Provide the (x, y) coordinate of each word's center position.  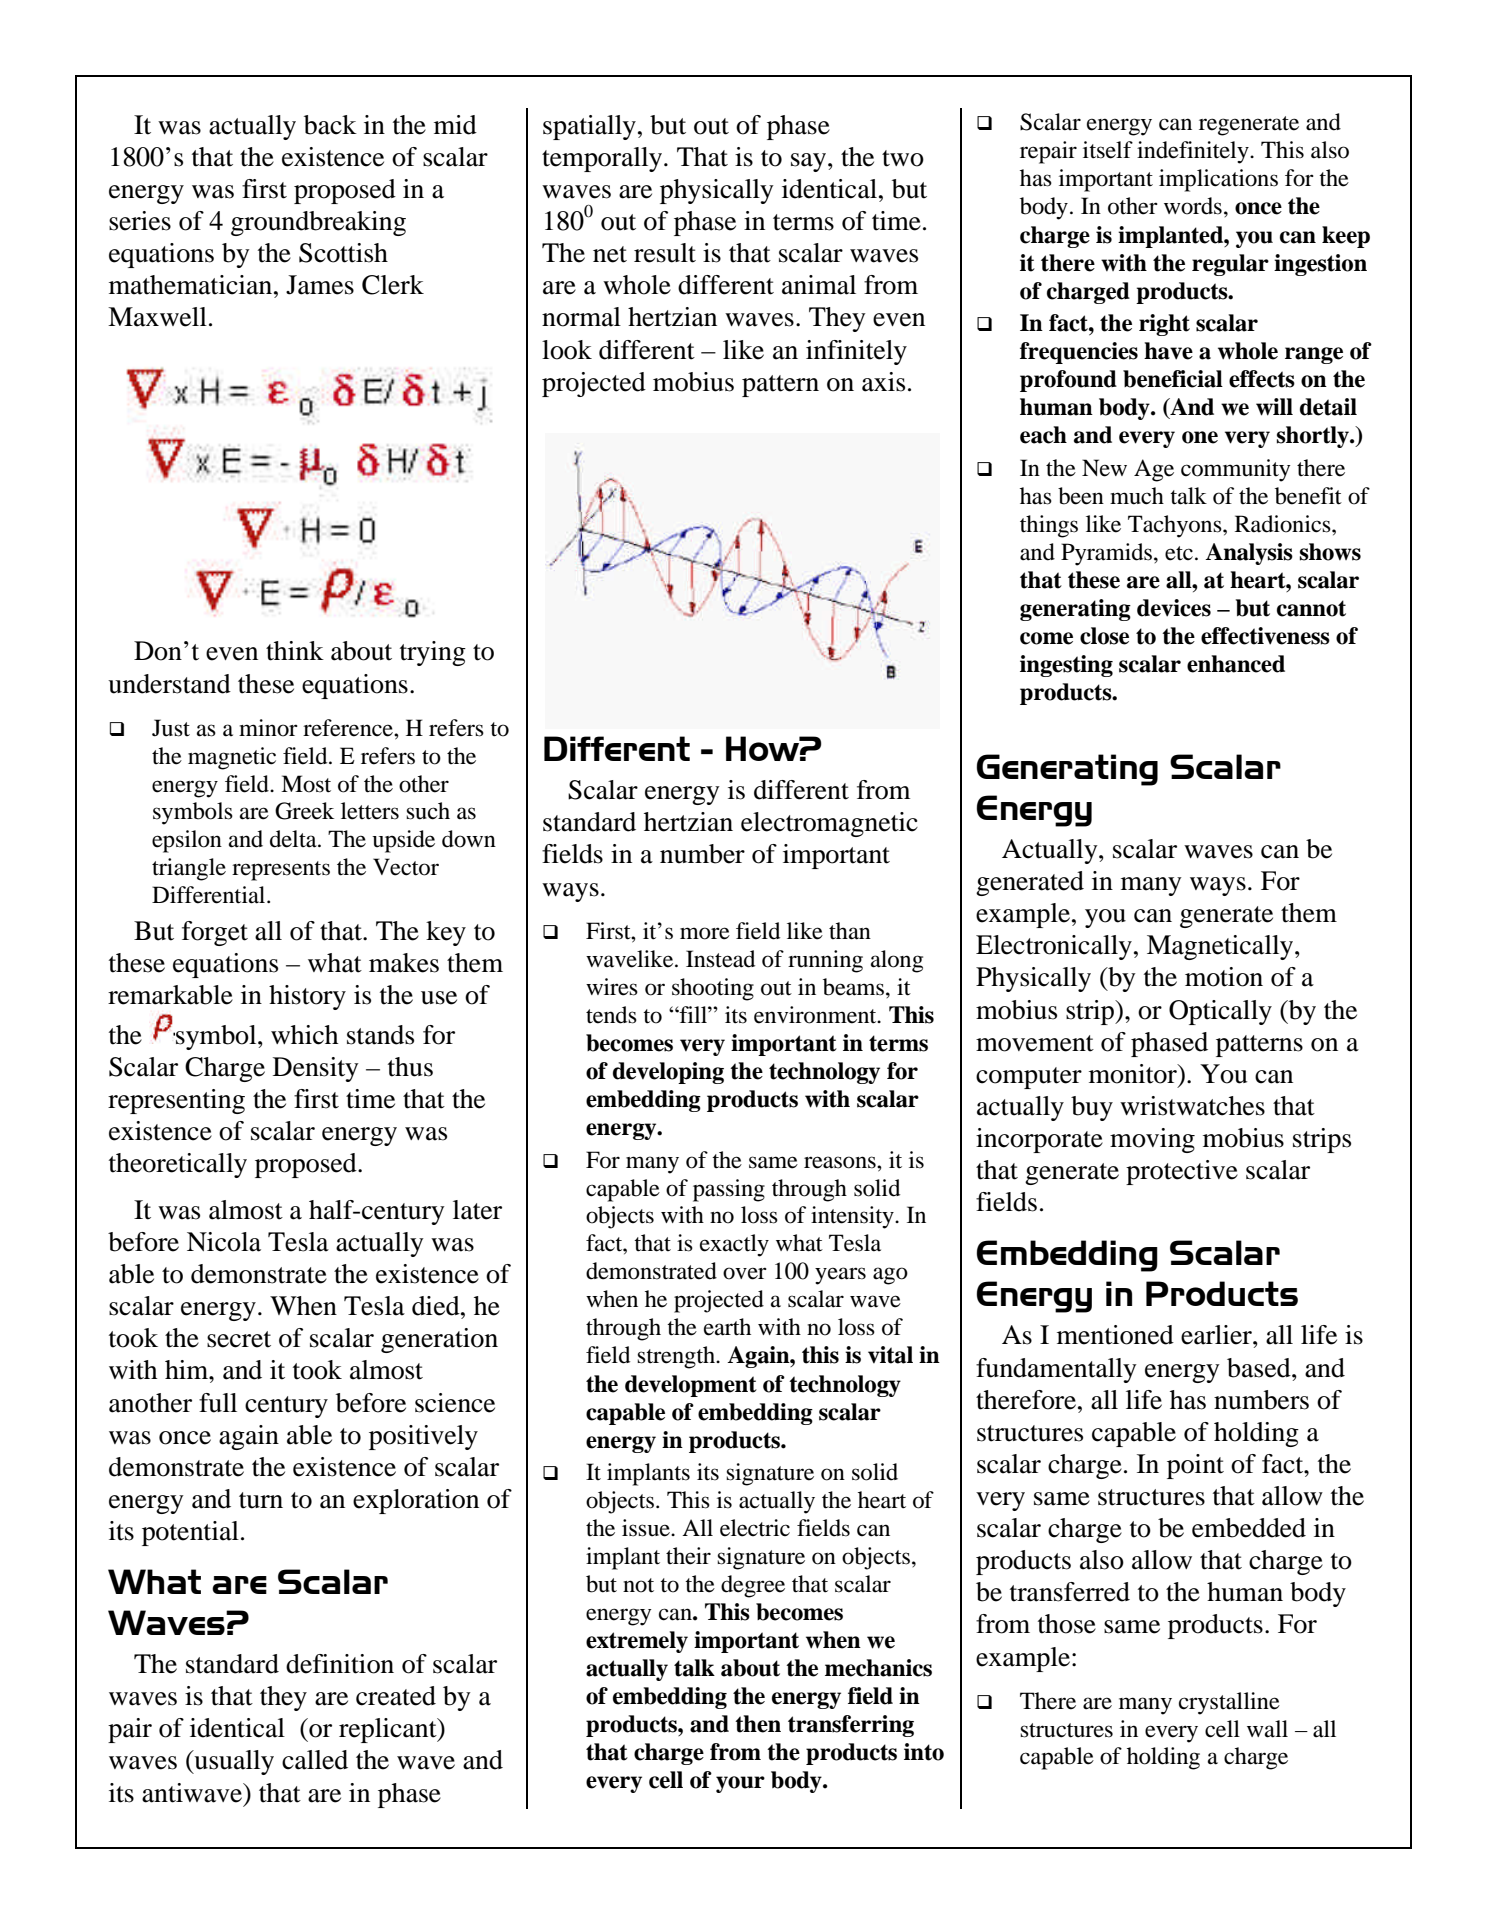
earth (727, 1327)
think (295, 651)
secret (239, 1339)
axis (883, 382)
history (307, 997)
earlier (1217, 1335)
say (810, 162)
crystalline (1229, 1703)
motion (1224, 977)
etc (1179, 553)
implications (1218, 180)
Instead (720, 959)
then (758, 1724)
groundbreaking (318, 223)
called (315, 1760)
